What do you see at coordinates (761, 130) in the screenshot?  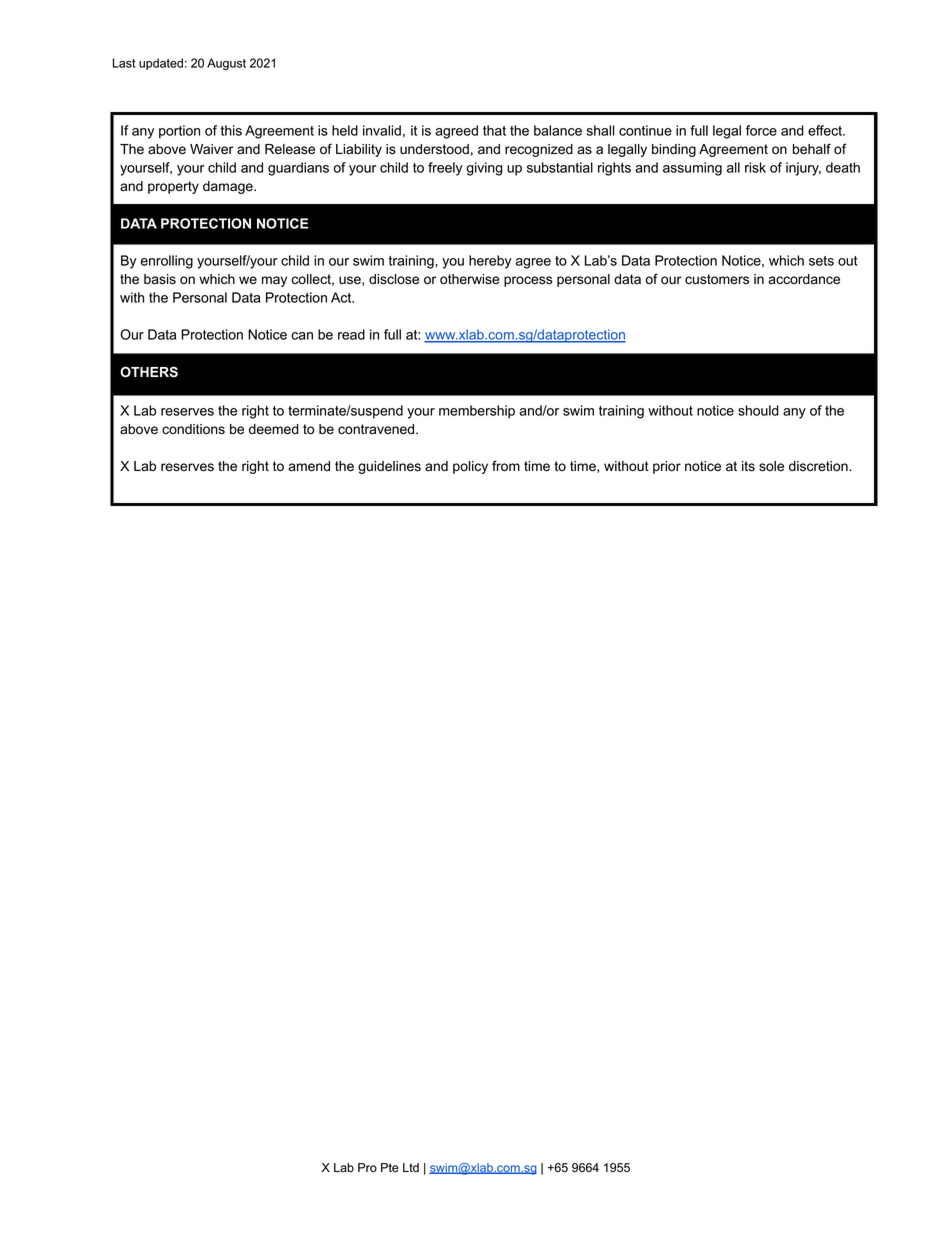 I see `force` at bounding box center [761, 130].
